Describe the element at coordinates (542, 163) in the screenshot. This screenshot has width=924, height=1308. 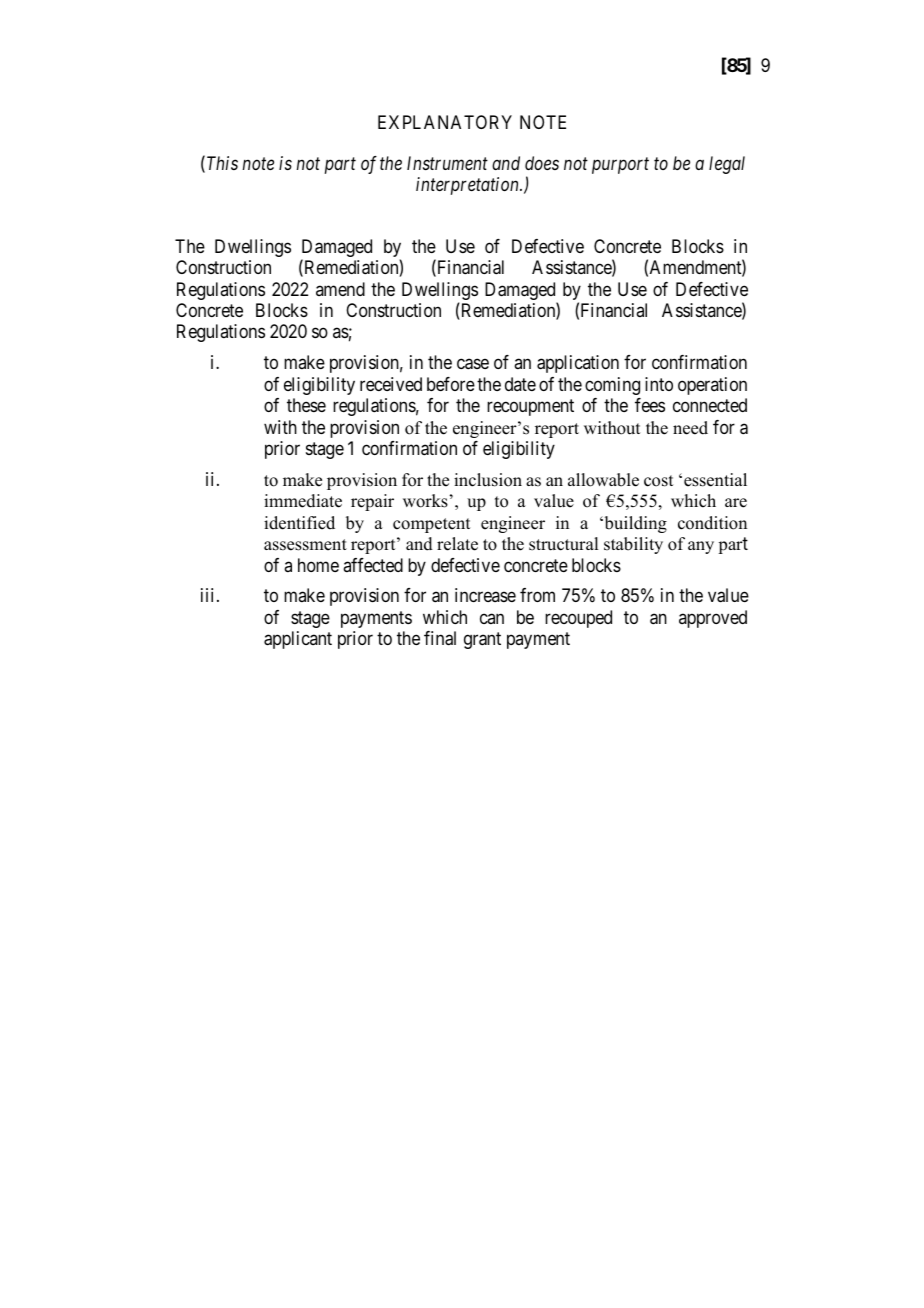
I see `does` at that location.
